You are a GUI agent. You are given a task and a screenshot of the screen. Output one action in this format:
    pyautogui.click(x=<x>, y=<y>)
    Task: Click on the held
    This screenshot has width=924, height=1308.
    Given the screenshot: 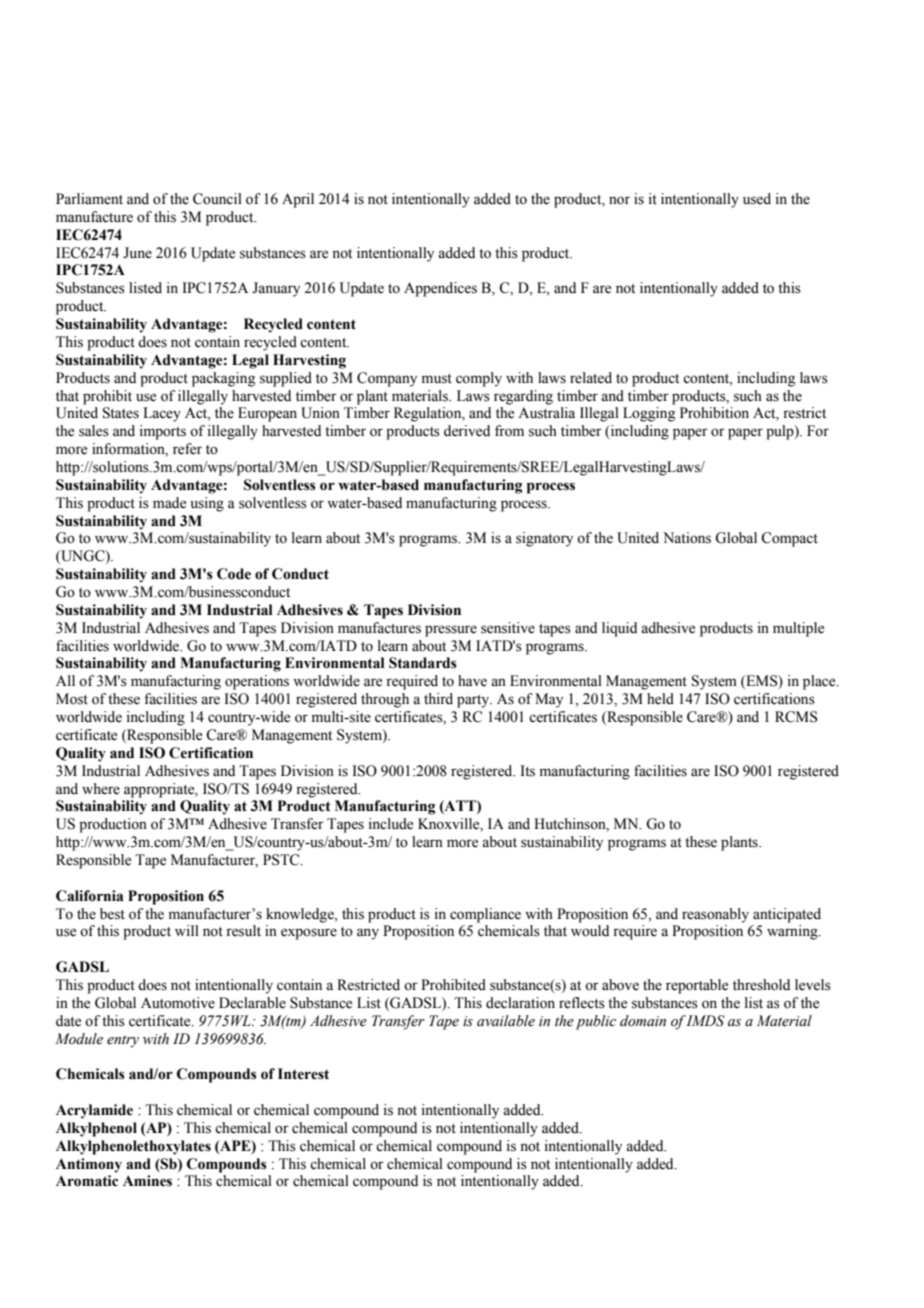 What is the action you would take?
    pyautogui.click(x=660, y=699)
